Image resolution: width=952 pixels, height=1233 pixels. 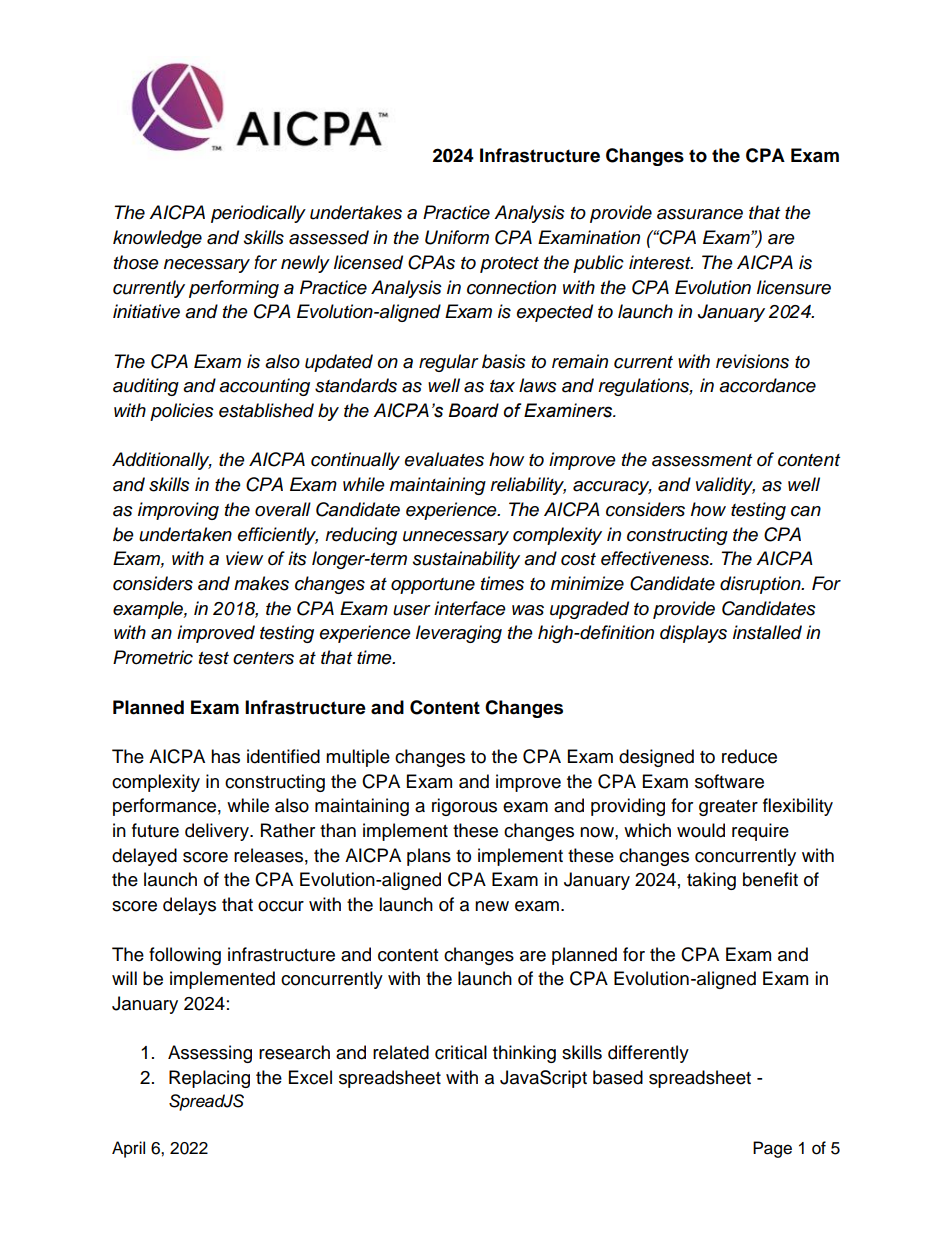 What do you see at coordinates (466, 560) in the document?
I see `sustainability` at bounding box center [466, 560].
